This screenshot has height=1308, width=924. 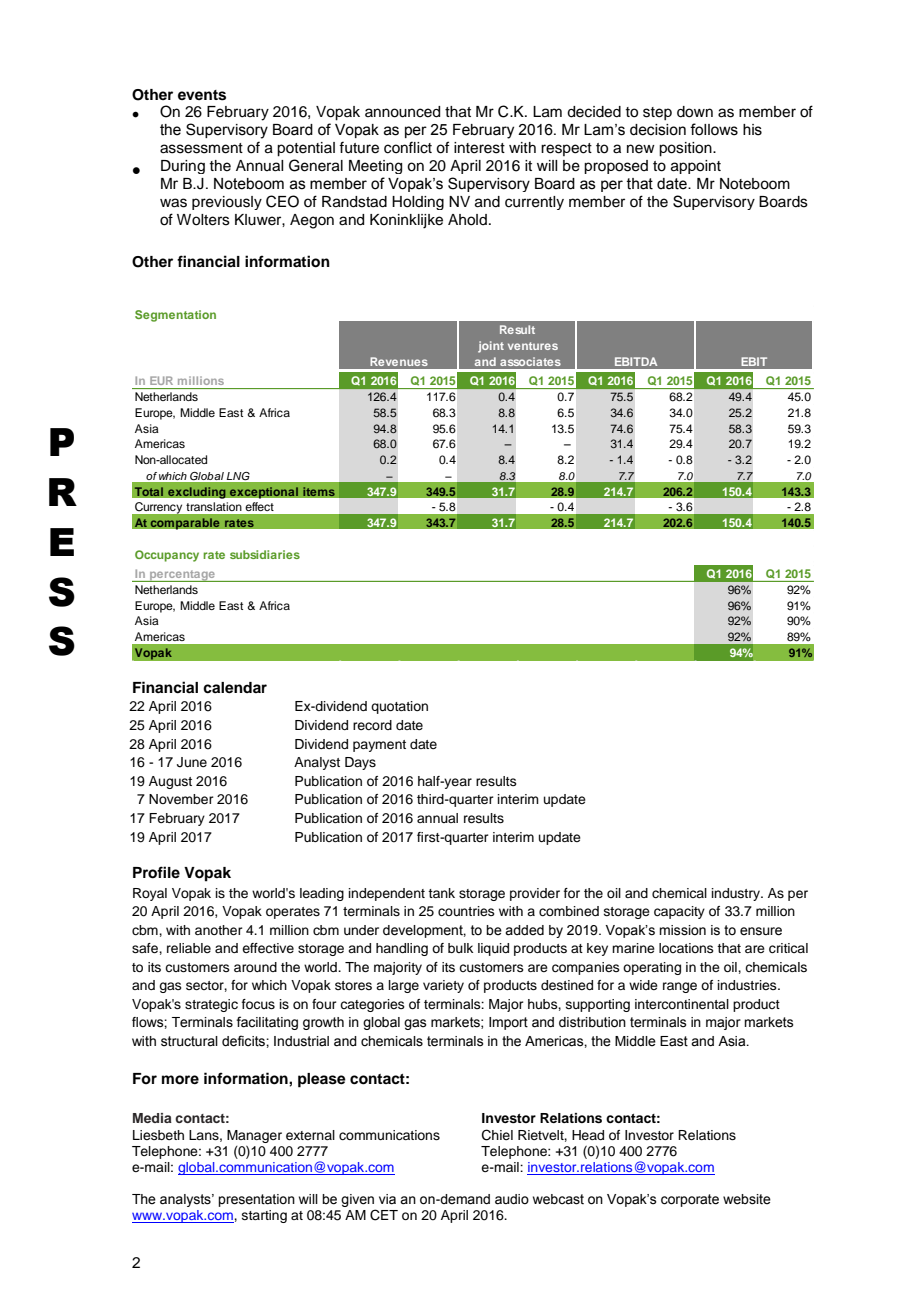 I want to click on assessment, so click(x=201, y=148).
